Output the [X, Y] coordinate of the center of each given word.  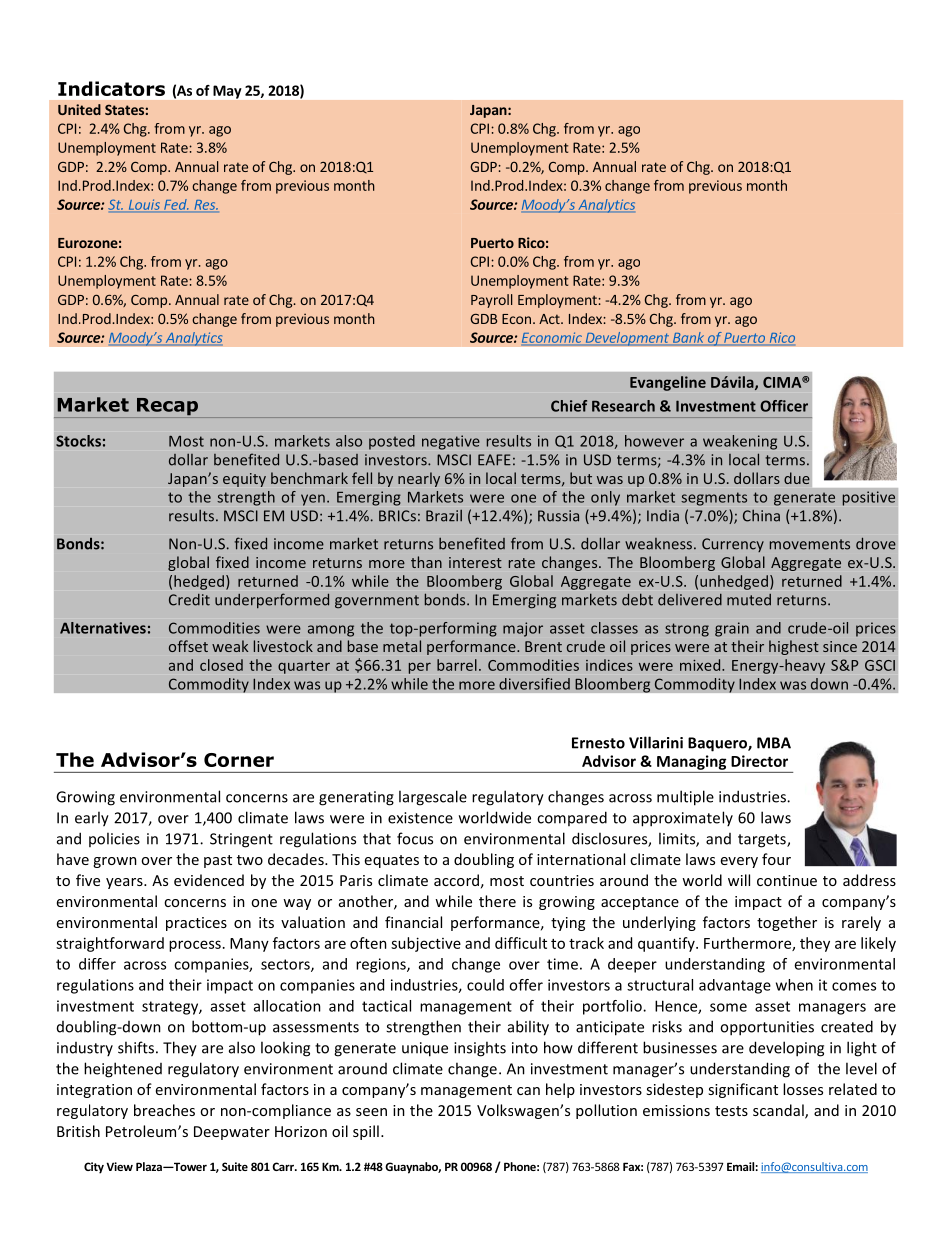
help [560, 1090]
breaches [164, 1110]
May [227, 92]
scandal [779, 1111]
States [124, 109]
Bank [688, 338]
